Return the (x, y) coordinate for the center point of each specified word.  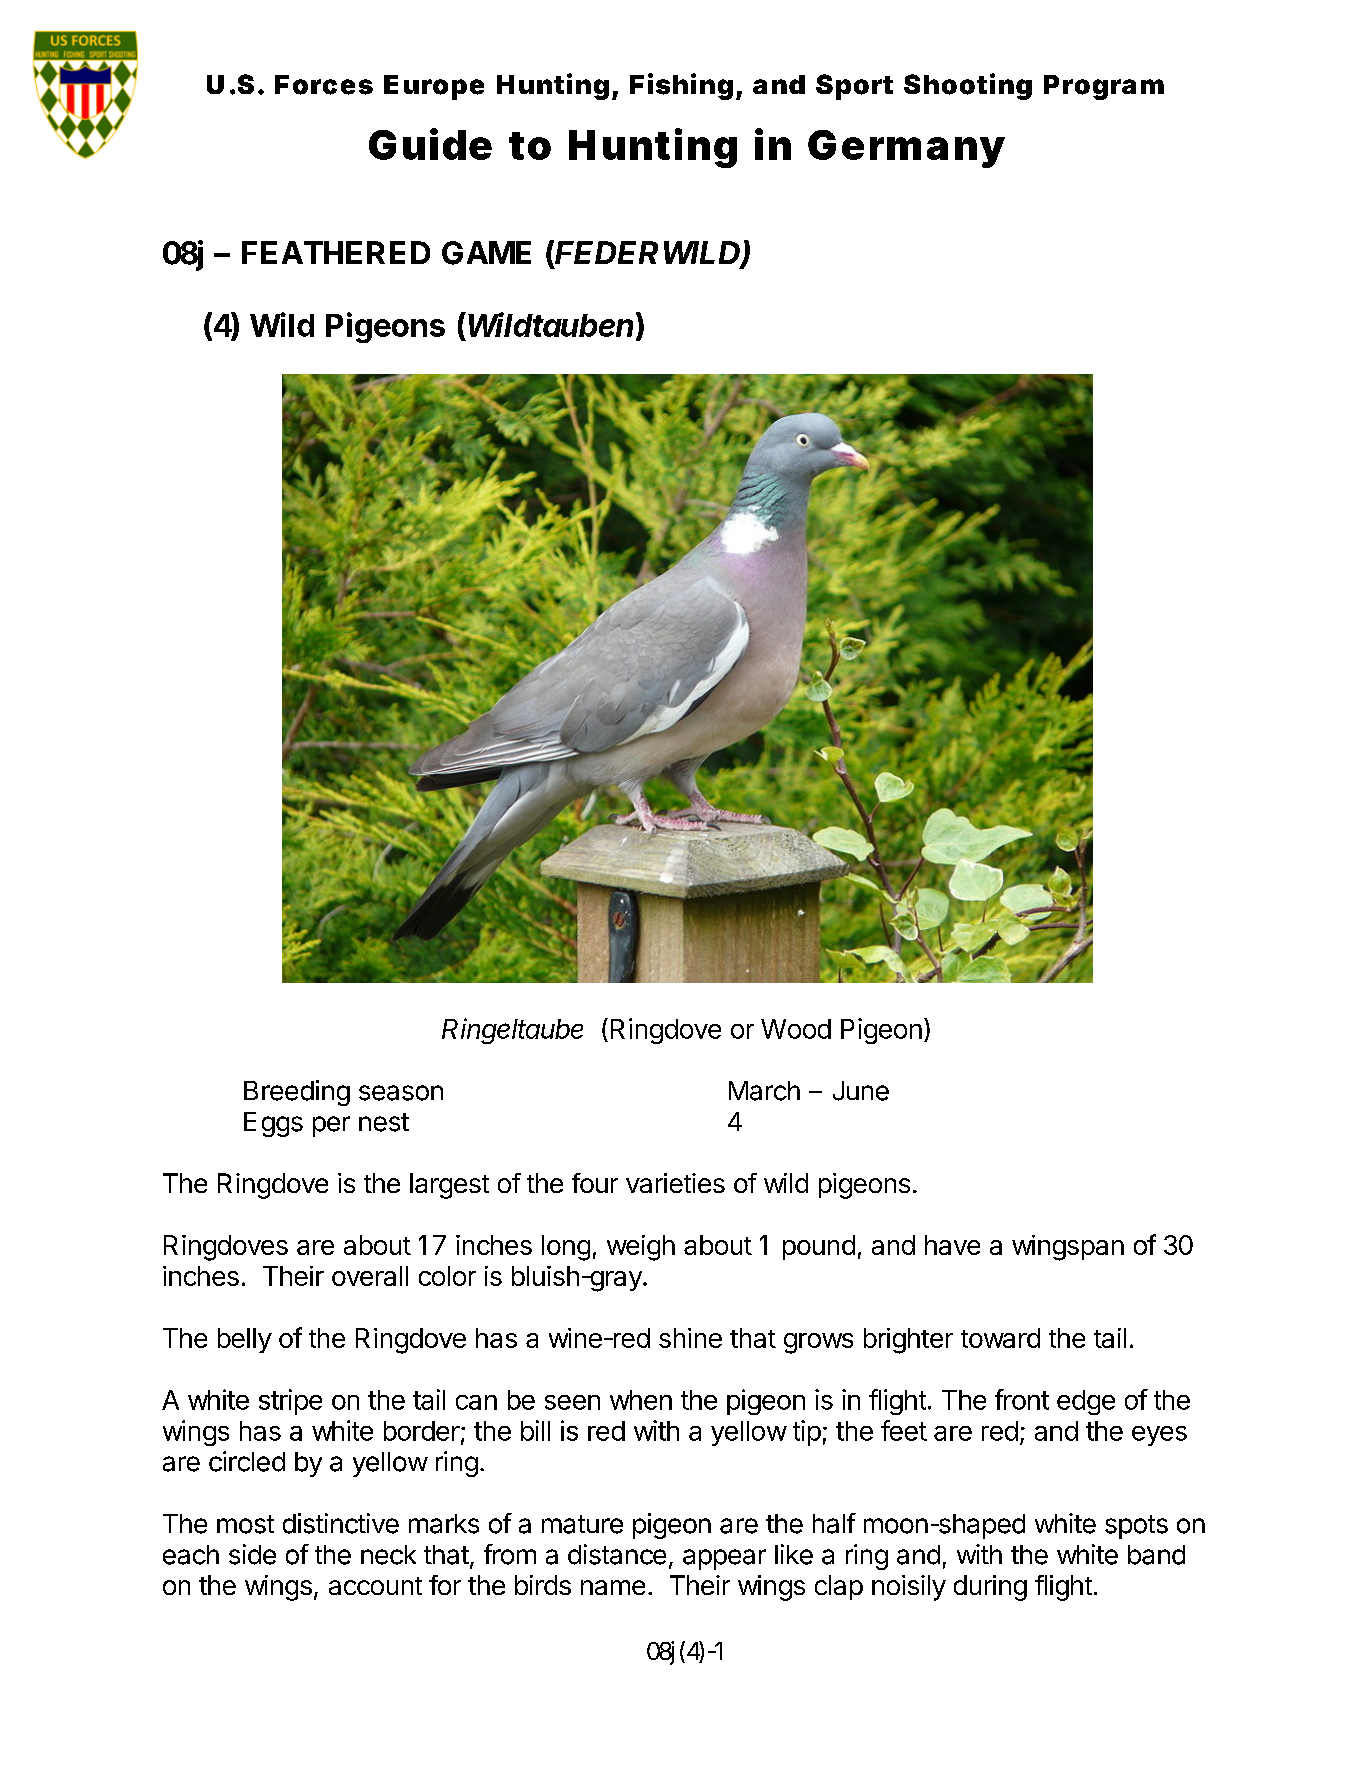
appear (724, 1559)
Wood (796, 1029)
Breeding (297, 1093)
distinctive (341, 1523)
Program (1104, 87)
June (861, 1091)
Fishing (681, 86)
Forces (324, 85)
